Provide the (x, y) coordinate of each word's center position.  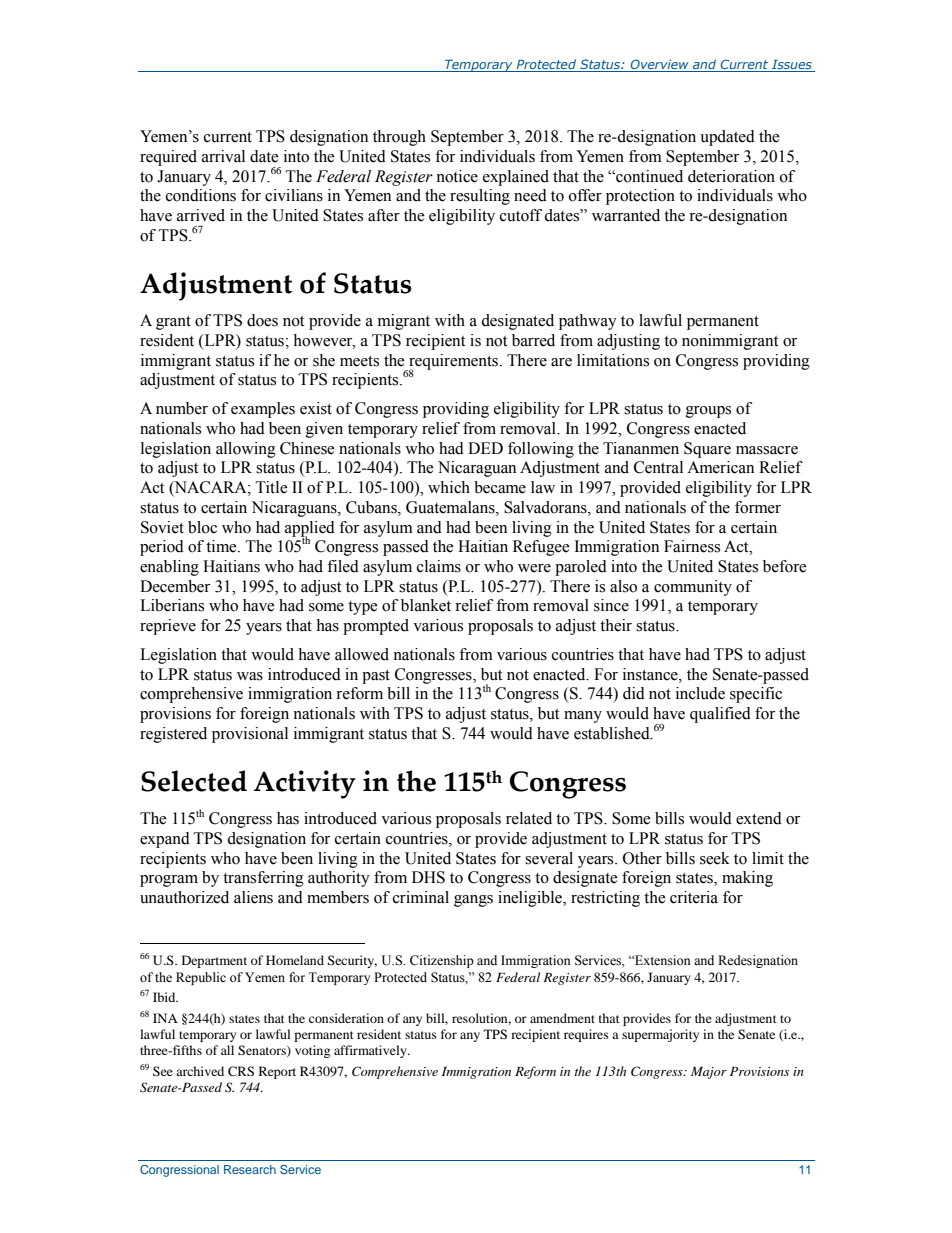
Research (250, 1169)
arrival (223, 156)
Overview (659, 64)
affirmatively (371, 1051)
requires (586, 1035)
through (399, 138)
